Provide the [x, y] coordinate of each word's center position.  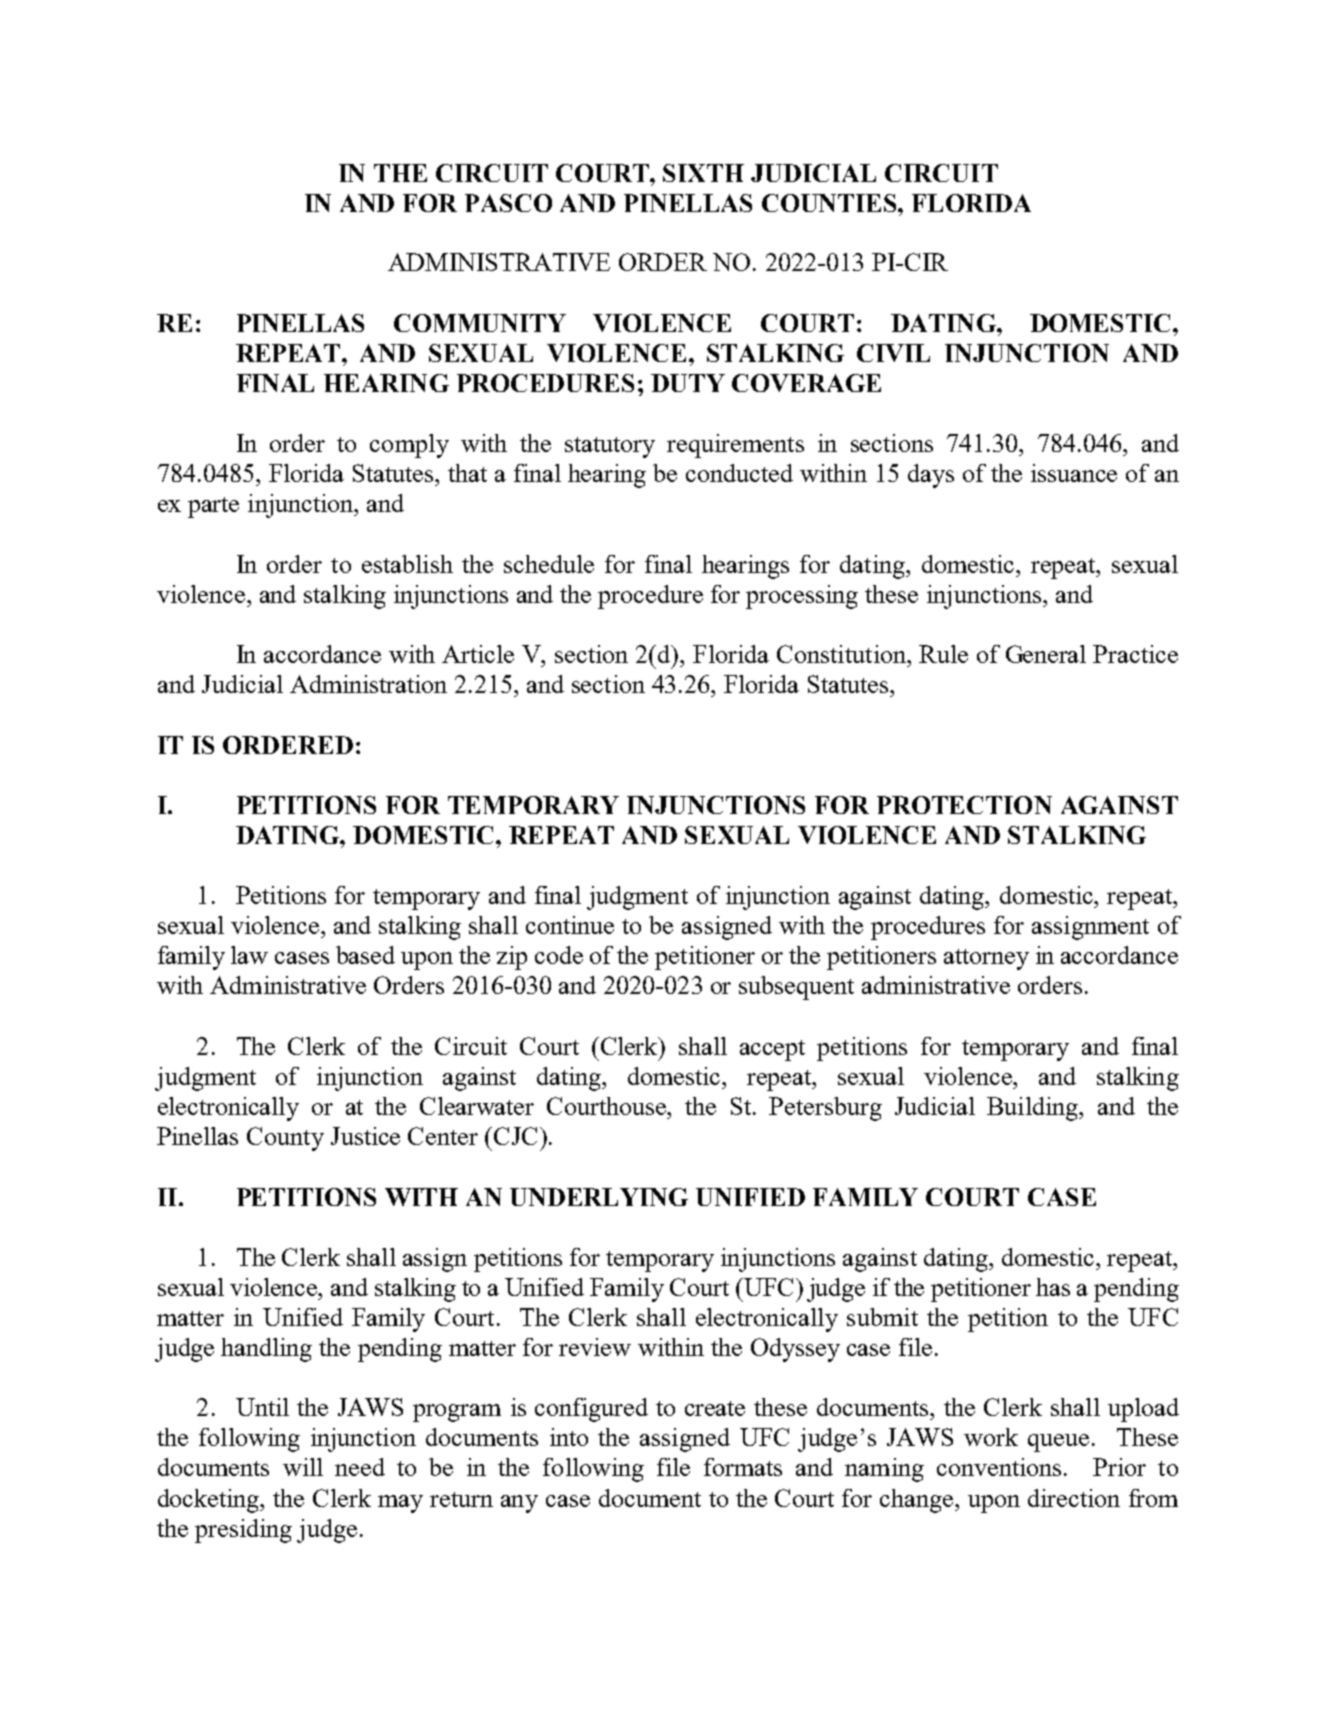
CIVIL [893, 353]
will [303, 1467]
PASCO [508, 203]
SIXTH [703, 173]
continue [570, 925]
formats [743, 1467]
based [365, 955]
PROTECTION [964, 805]
